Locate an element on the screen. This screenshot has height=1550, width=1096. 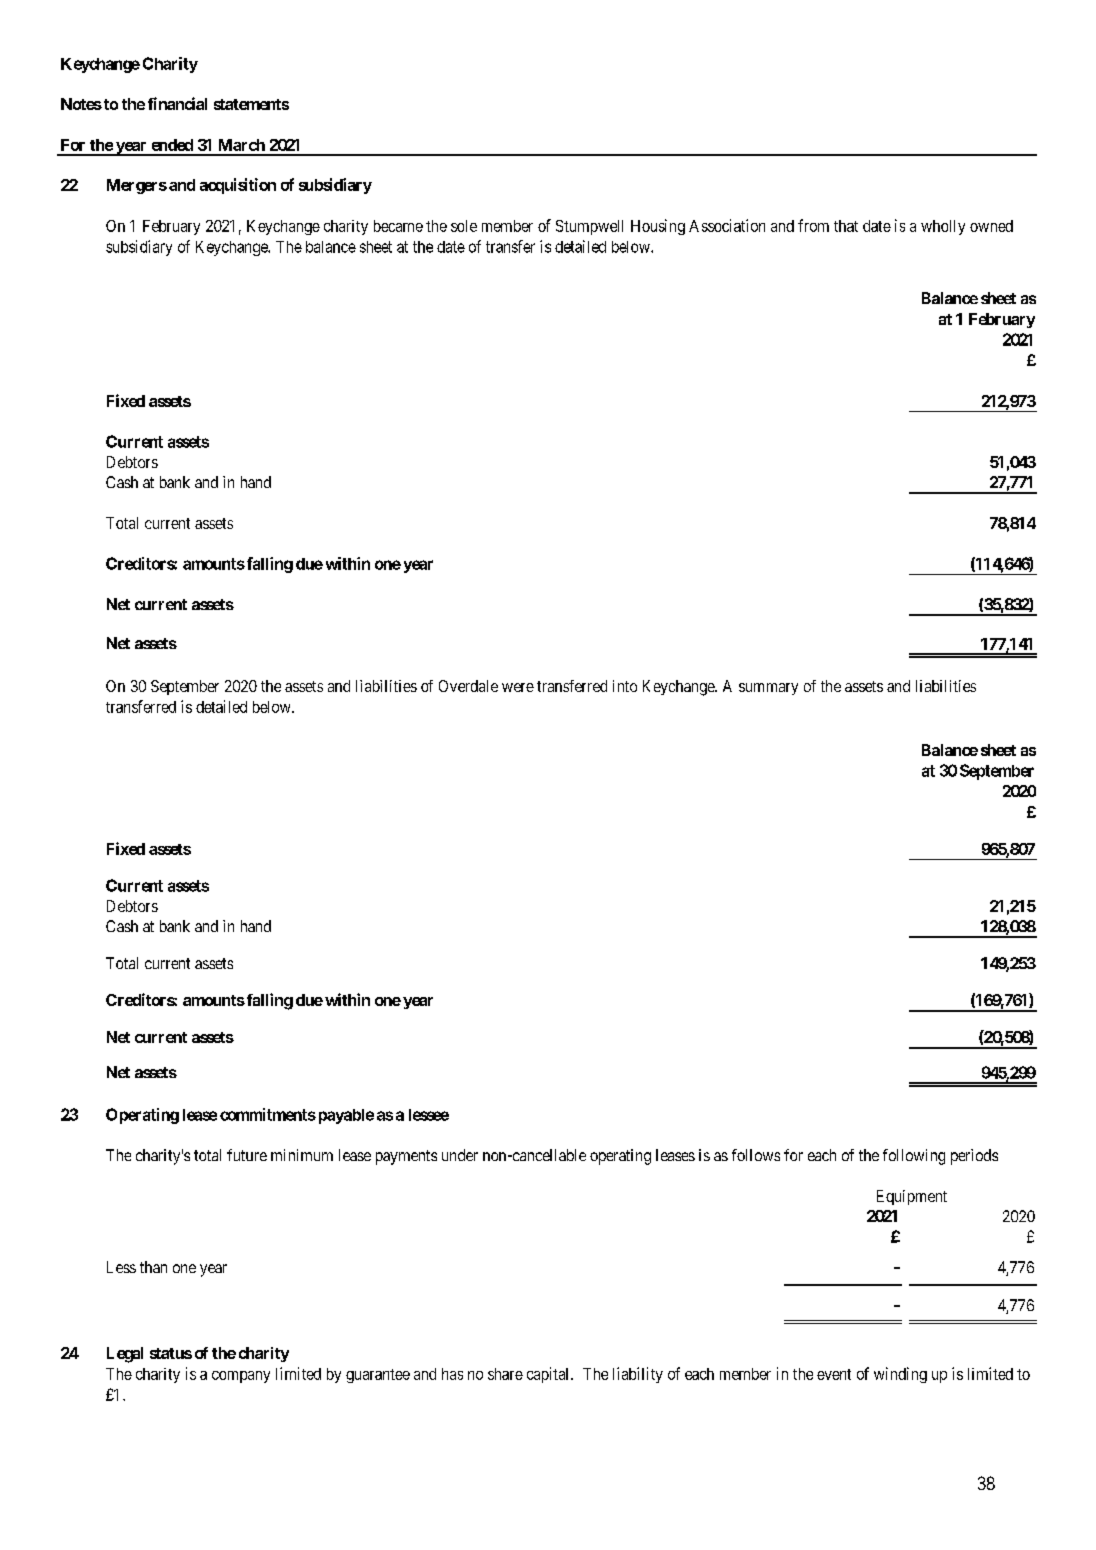
Housing is located at coordinates (658, 227).
